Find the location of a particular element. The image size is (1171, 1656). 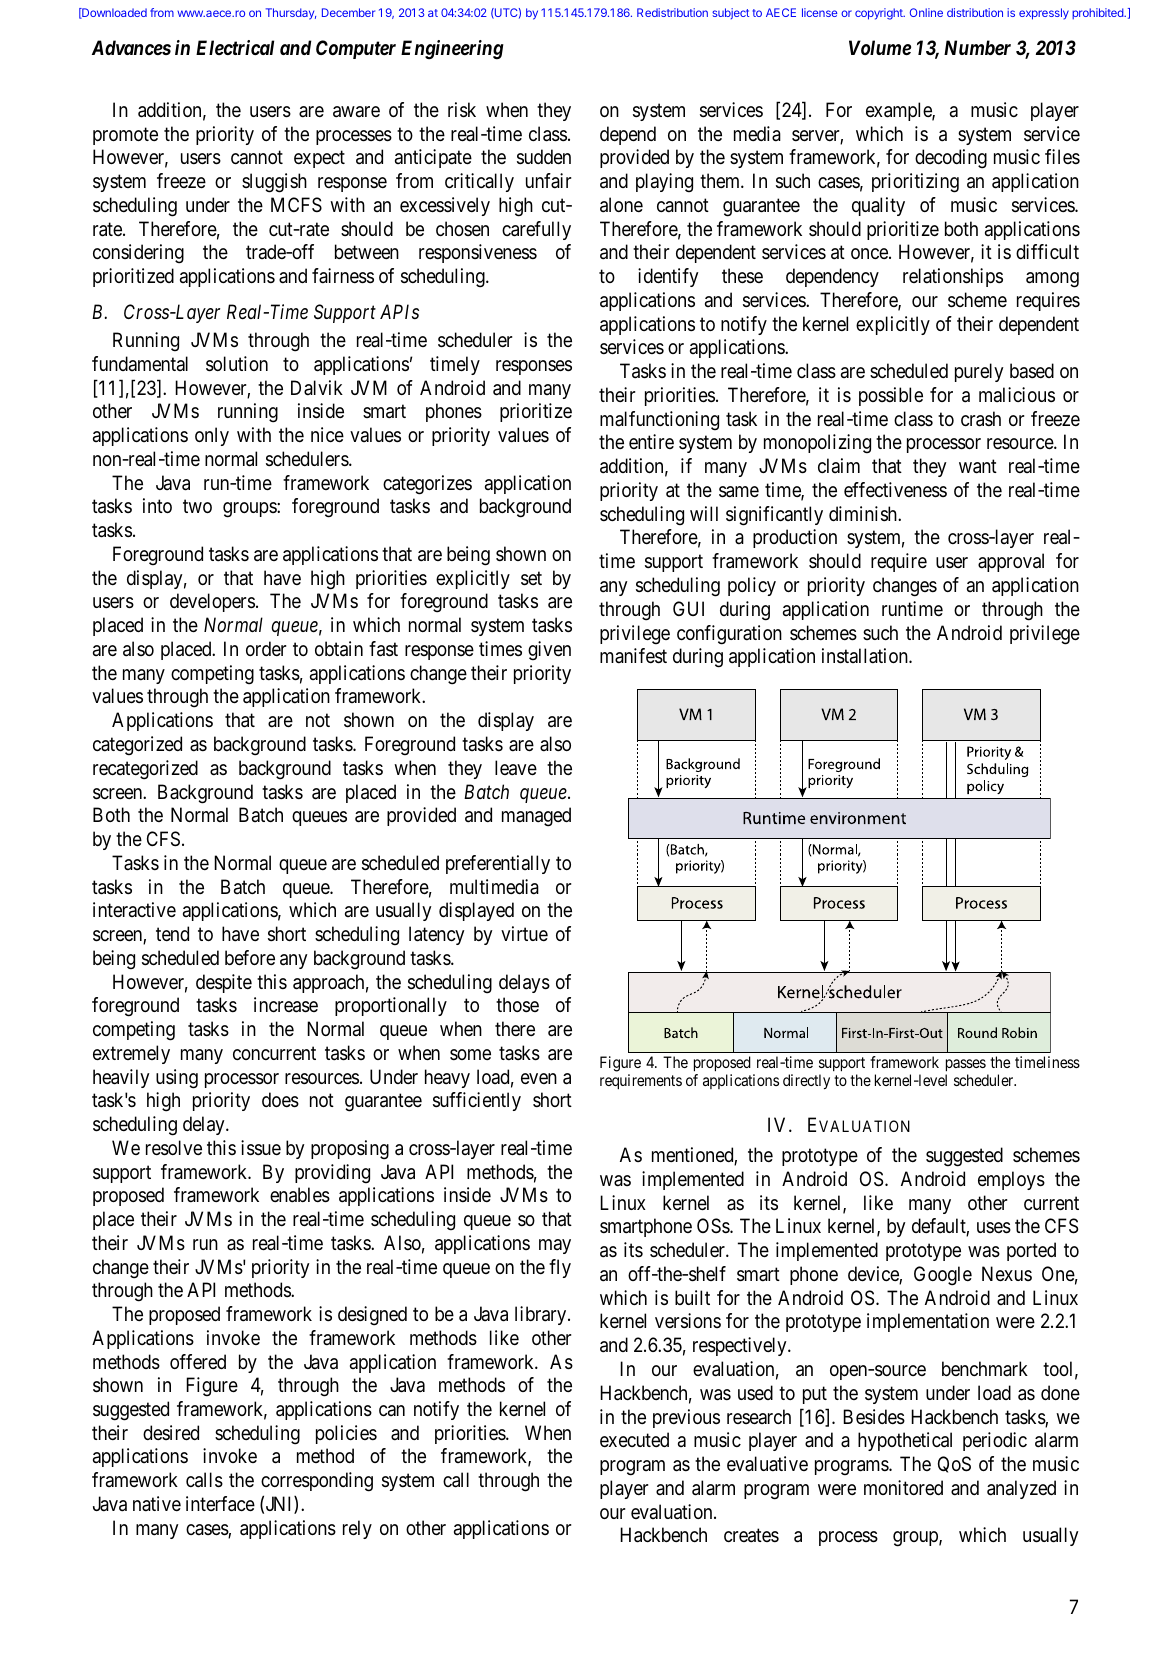

crash is located at coordinates (981, 419).
